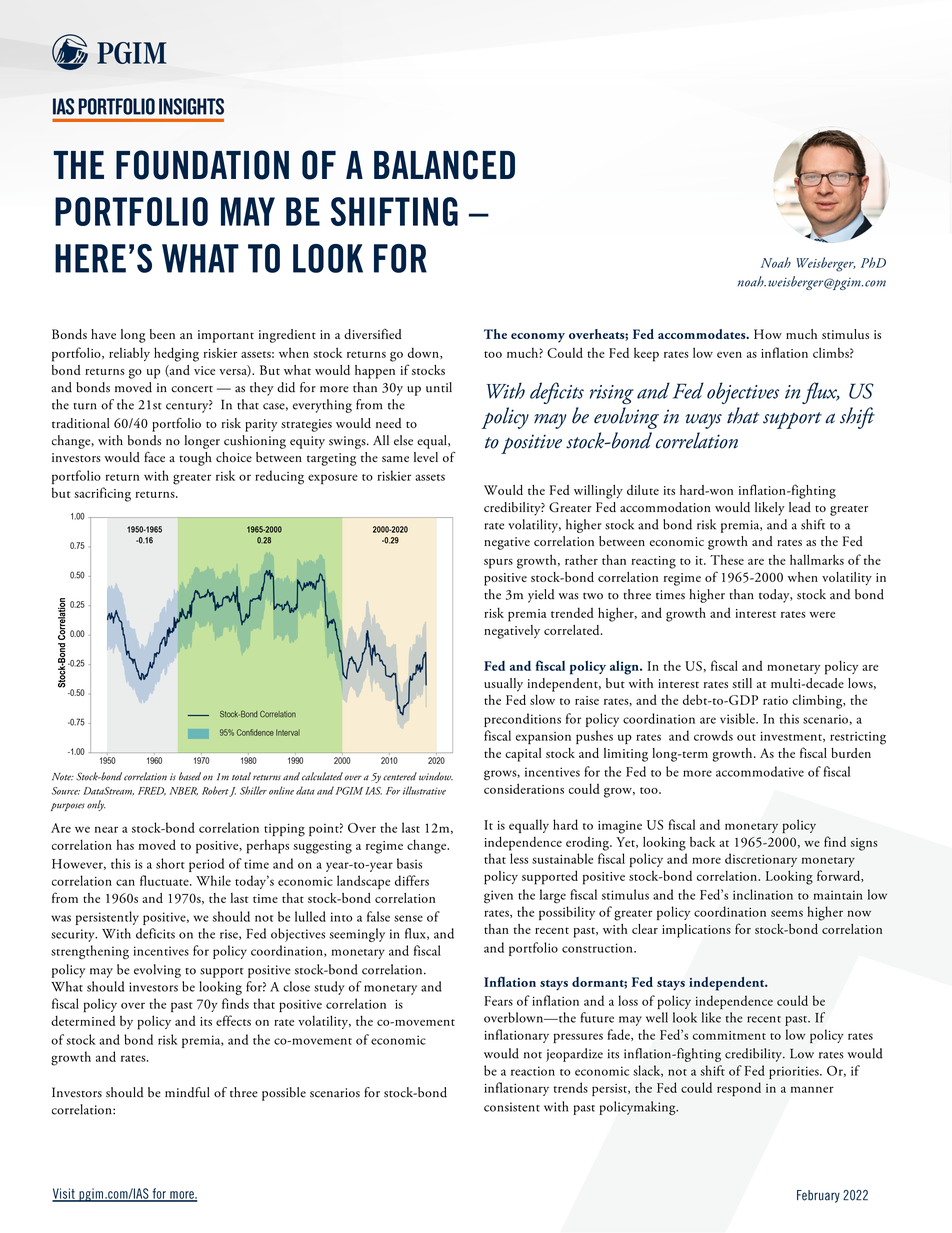  Describe the element at coordinates (190, 776) in the screenshot. I see `based` at that location.
